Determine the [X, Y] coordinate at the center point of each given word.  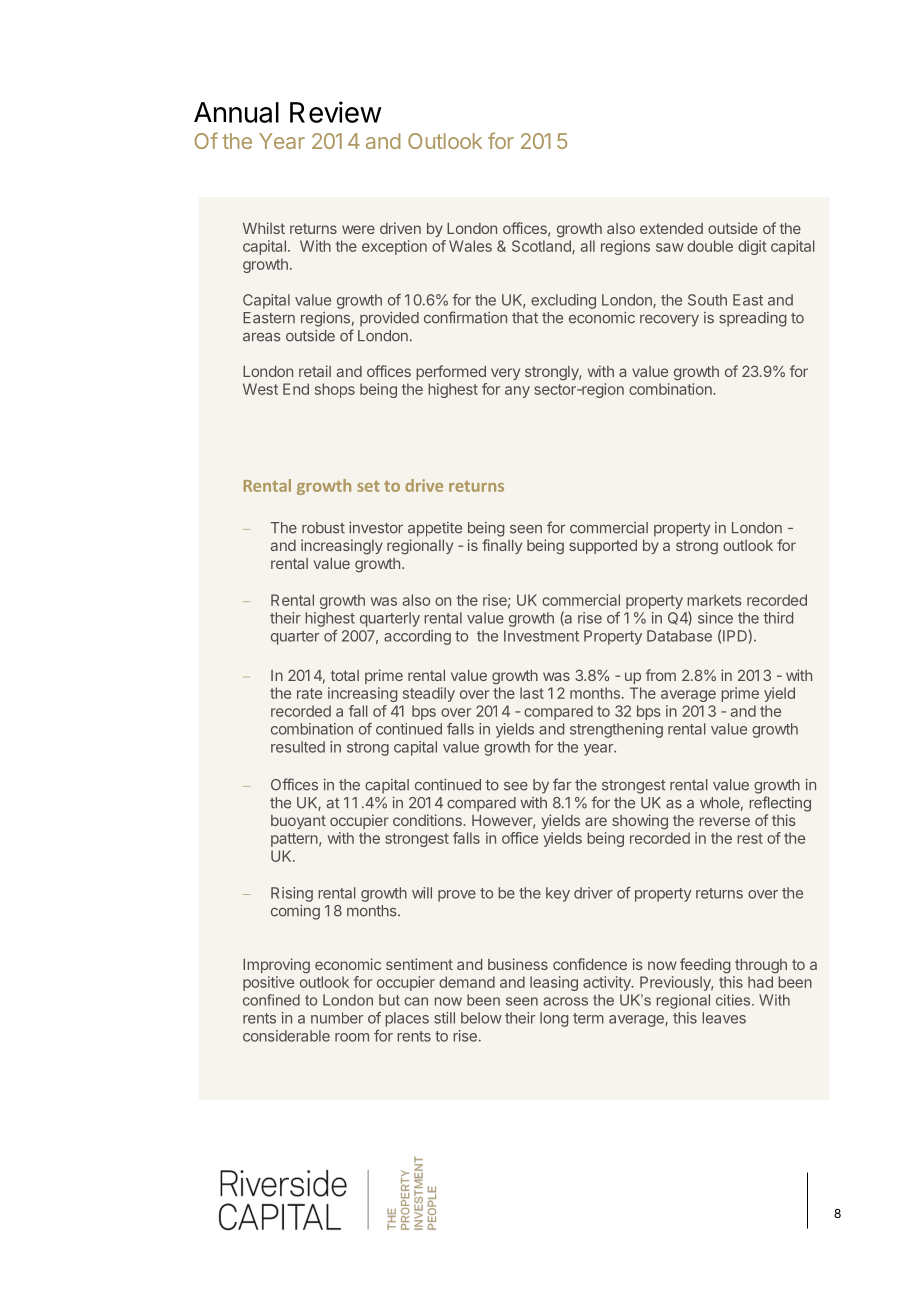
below [481, 1018]
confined [271, 1000]
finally [502, 546]
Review [336, 112]
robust [323, 528]
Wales [470, 246]
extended [671, 228]
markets [714, 600]
